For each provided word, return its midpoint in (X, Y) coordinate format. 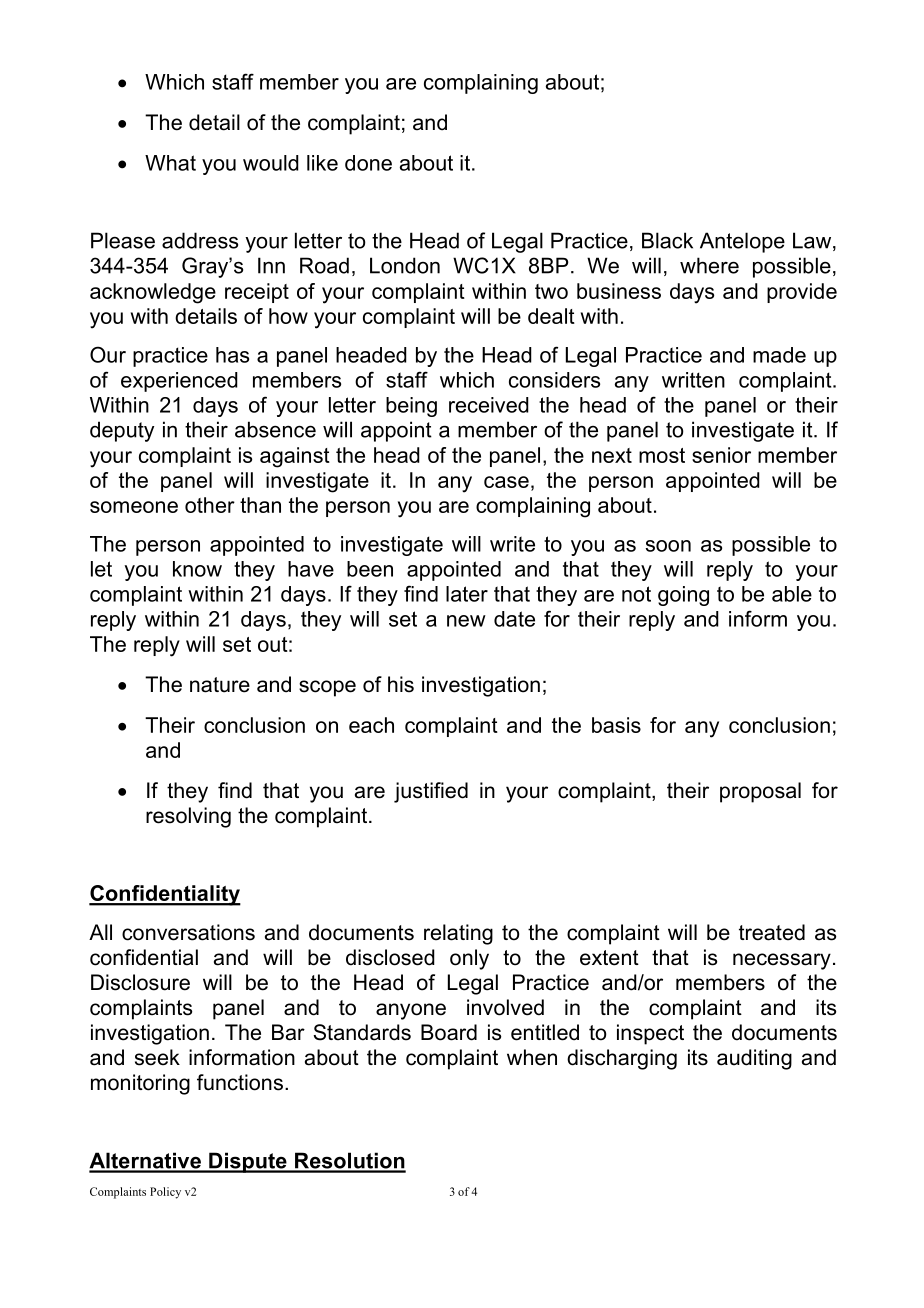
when (532, 1057)
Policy (165, 1193)
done (368, 163)
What (170, 163)
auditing (754, 1059)
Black (667, 240)
